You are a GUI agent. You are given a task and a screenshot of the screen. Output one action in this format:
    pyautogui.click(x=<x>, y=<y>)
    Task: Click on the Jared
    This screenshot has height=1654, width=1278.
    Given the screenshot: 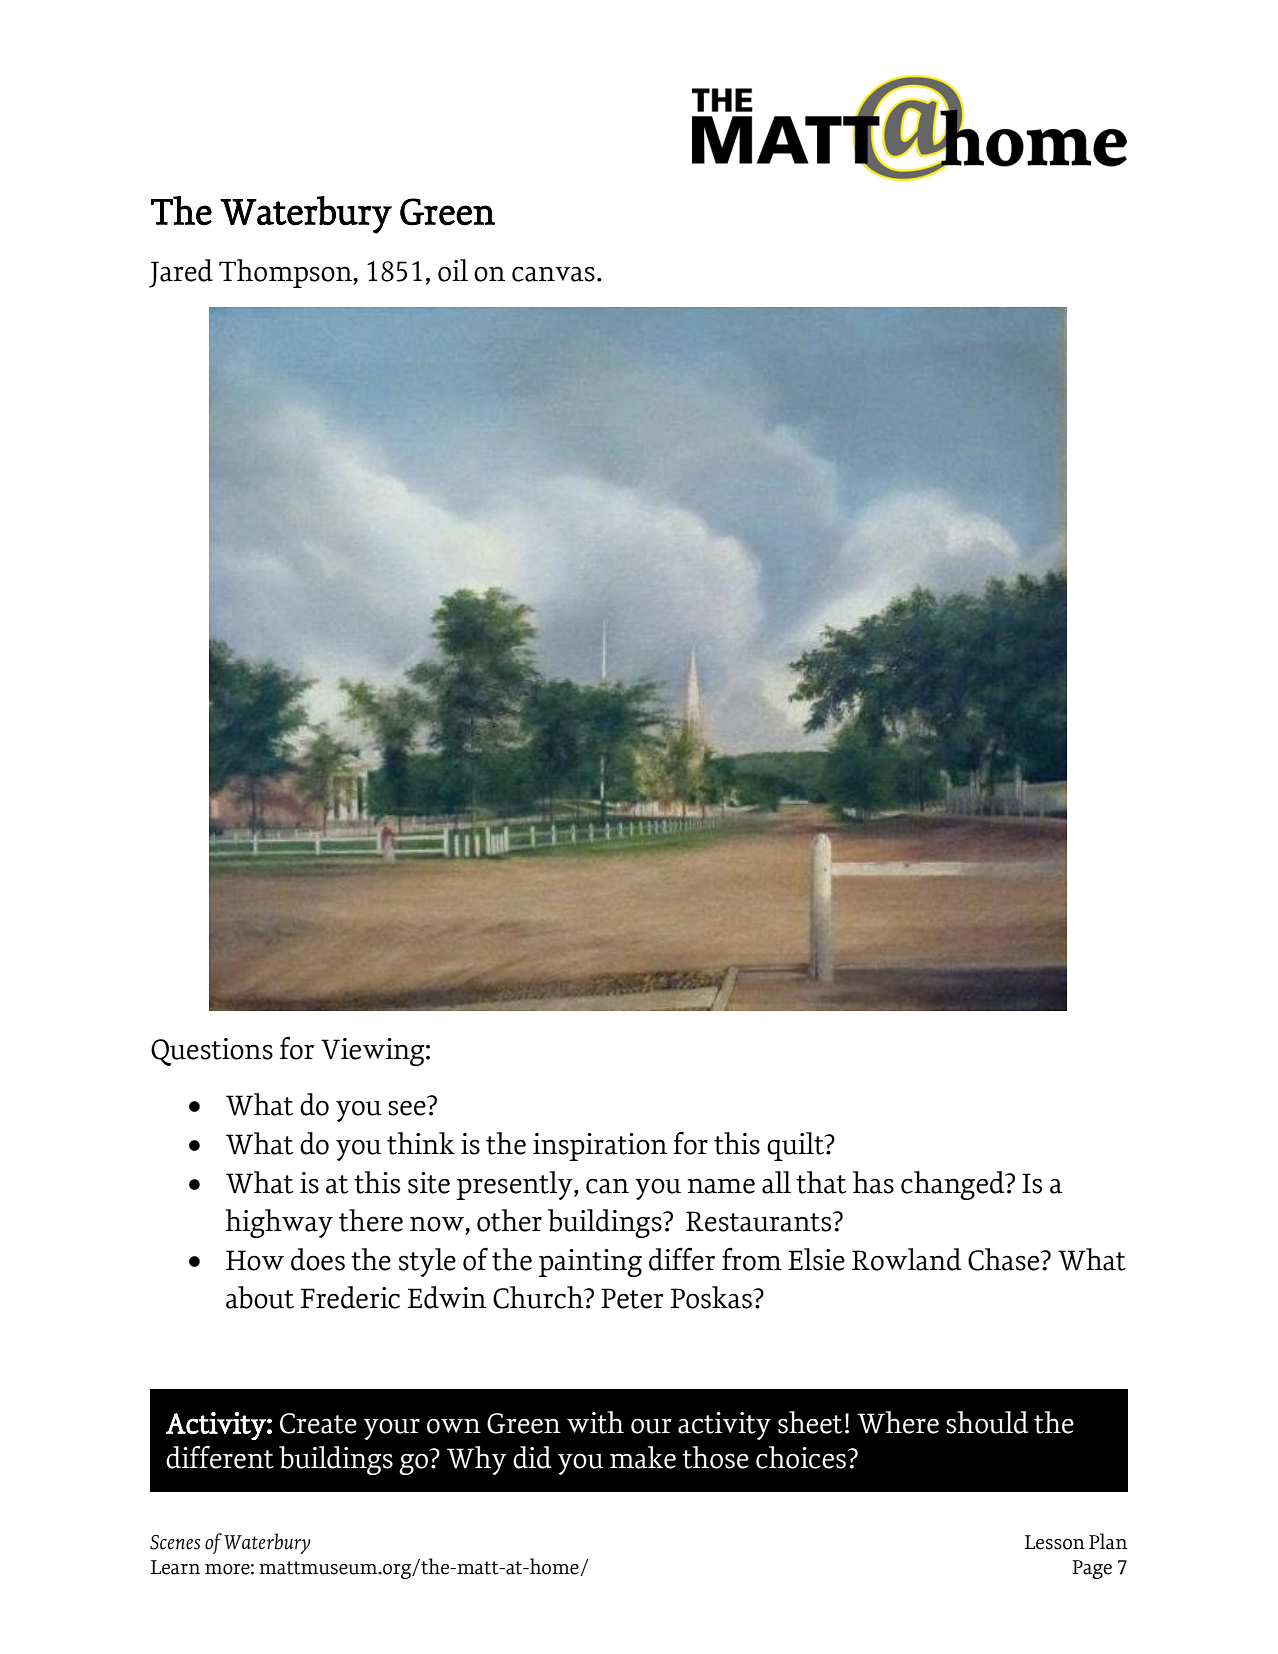 What is the action you would take?
    pyautogui.click(x=181, y=273)
